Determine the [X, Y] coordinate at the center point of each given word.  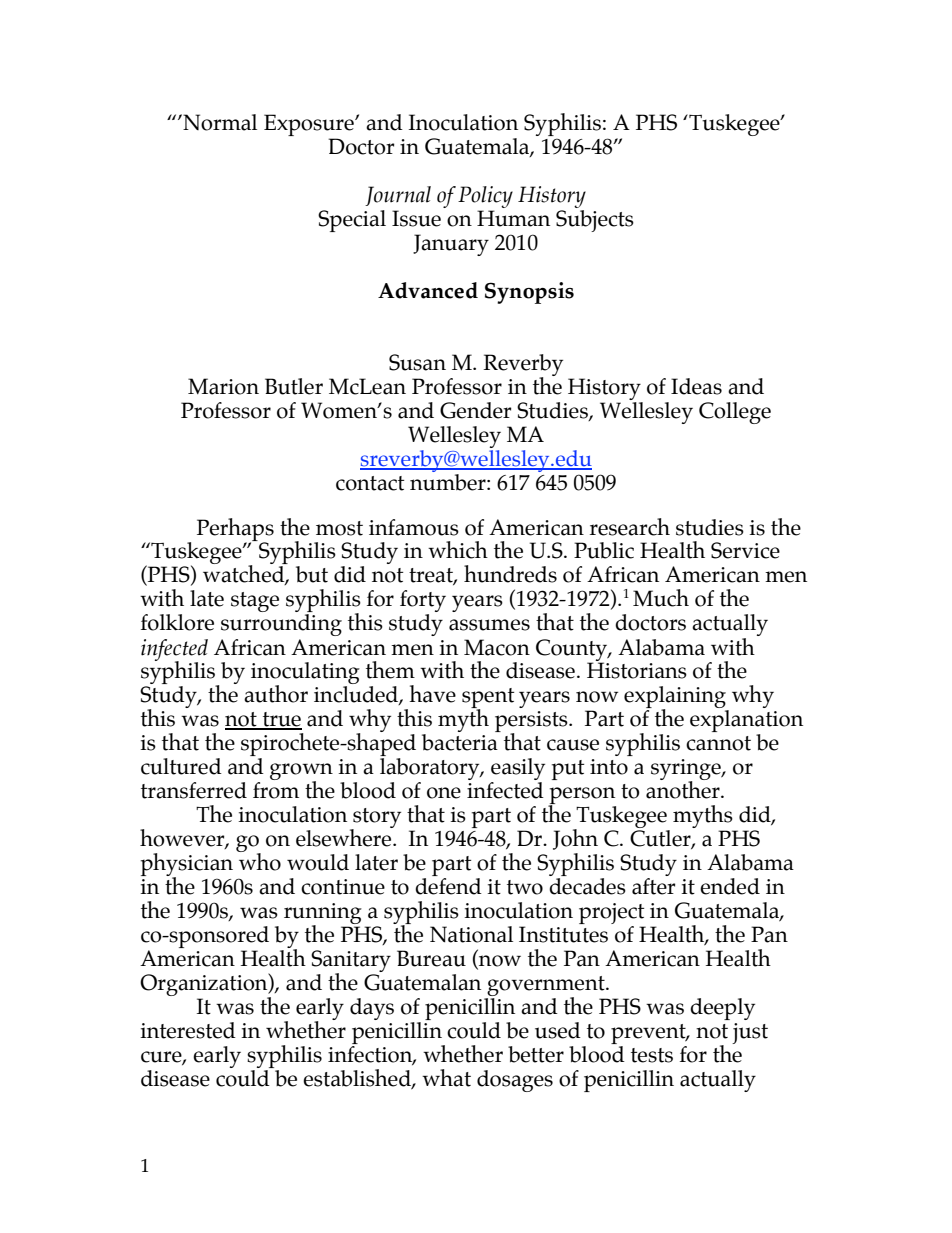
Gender [476, 410]
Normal [219, 122]
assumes [489, 625]
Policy [485, 198]
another [684, 789]
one [444, 793]
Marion [223, 386]
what [446, 1078]
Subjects [595, 221]
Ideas [696, 386]
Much [661, 598]
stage [255, 602]
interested [188, 1030]
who [259, 861]
